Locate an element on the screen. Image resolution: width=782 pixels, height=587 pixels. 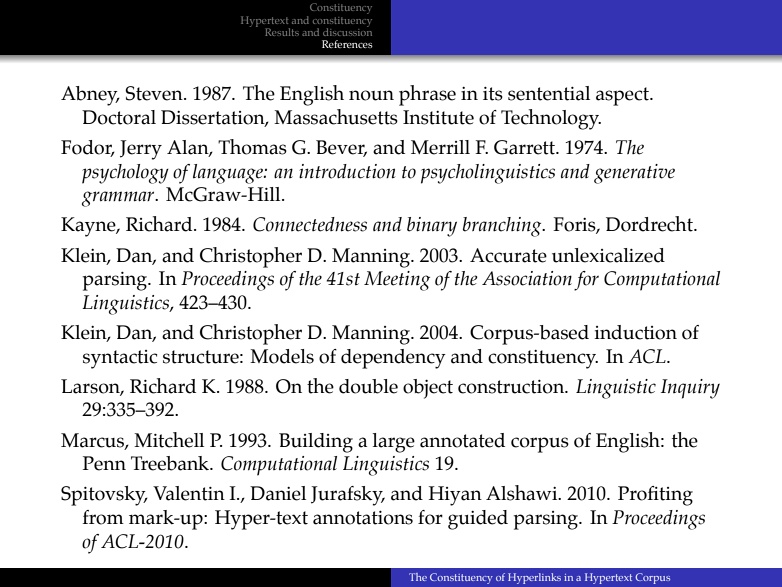
grammar is located at coordinates (119, 199).
